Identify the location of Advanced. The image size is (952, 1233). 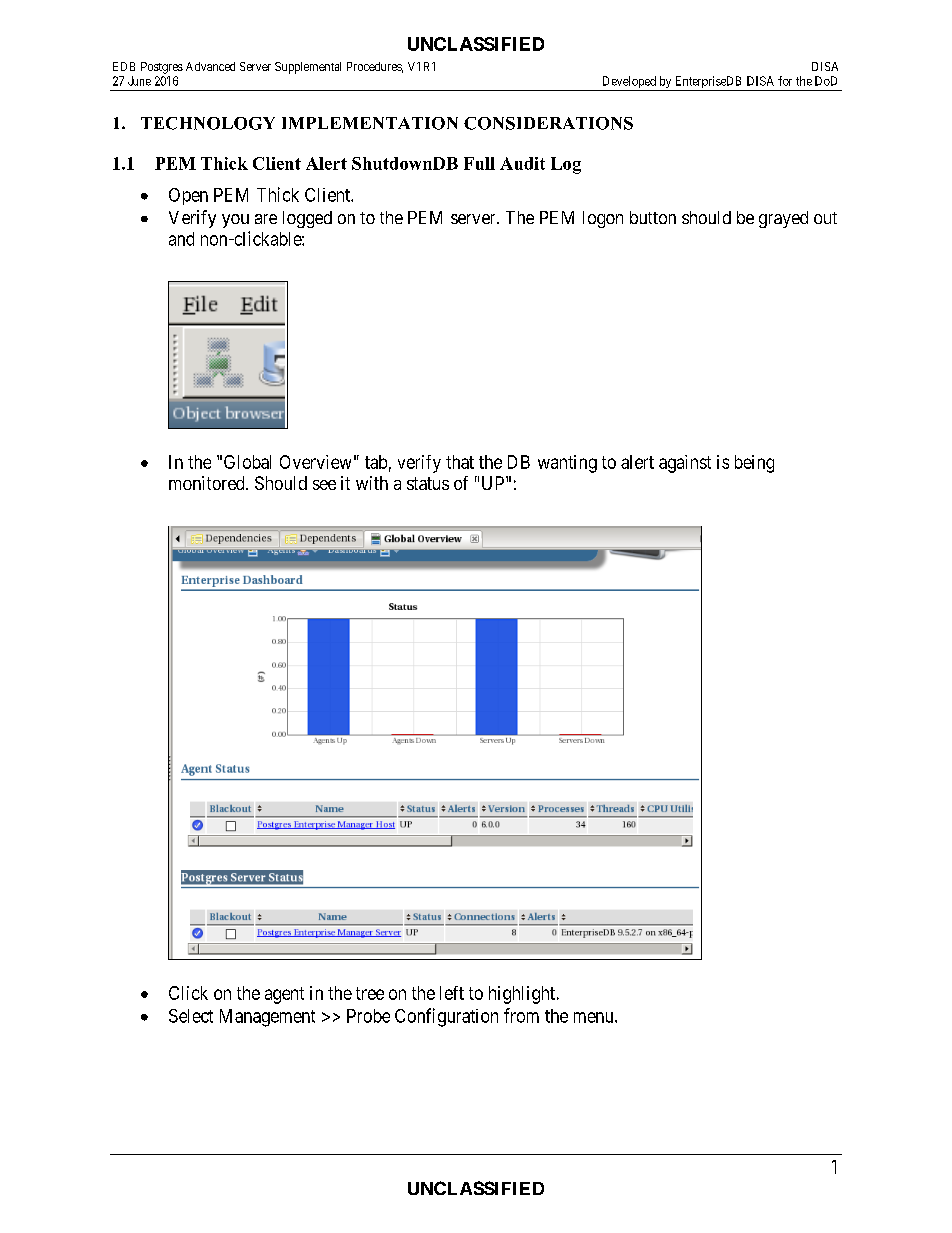
(210, 66).
